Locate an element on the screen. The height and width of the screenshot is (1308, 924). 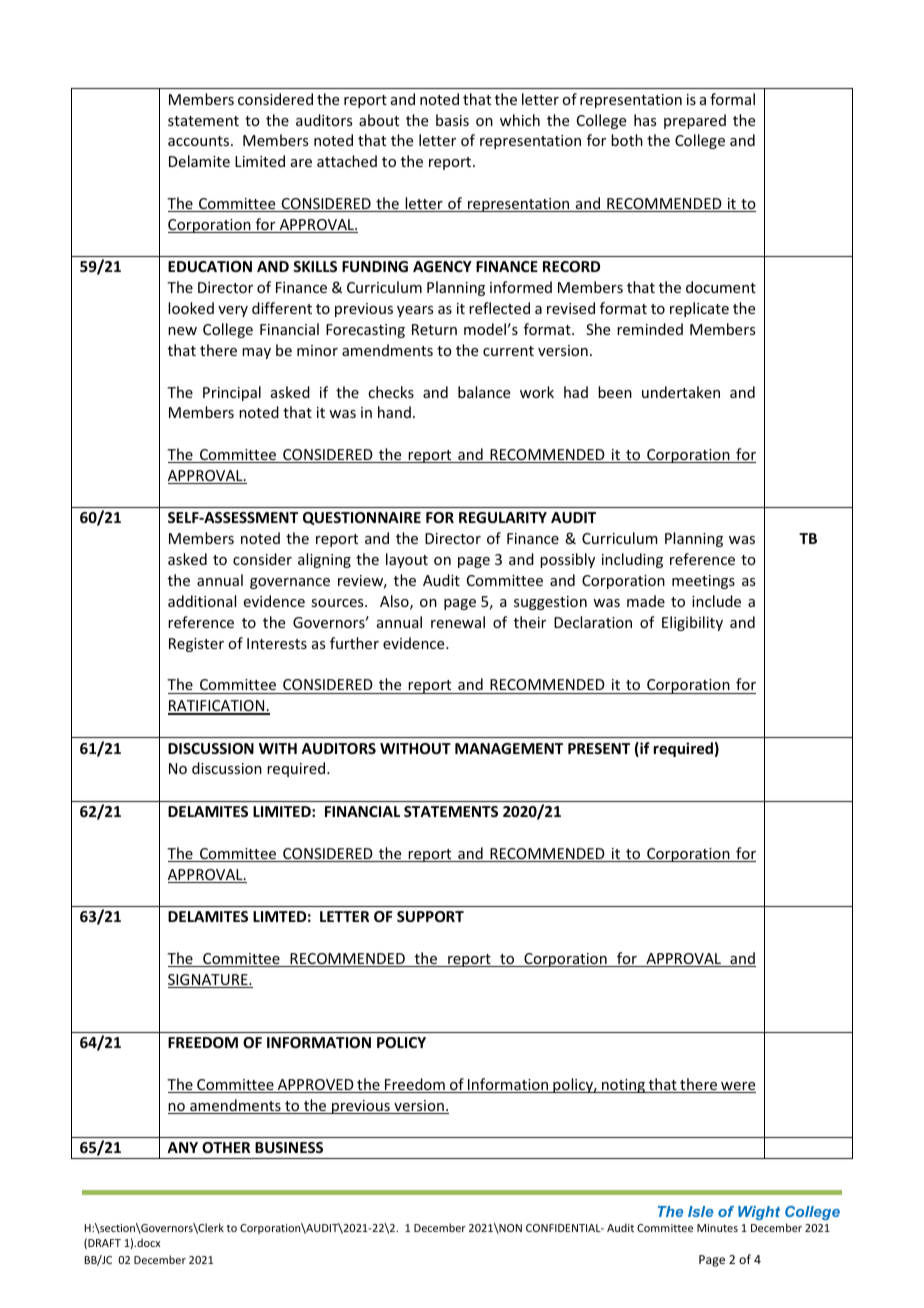
SUPPORT is located at coordinates (430, 916).
